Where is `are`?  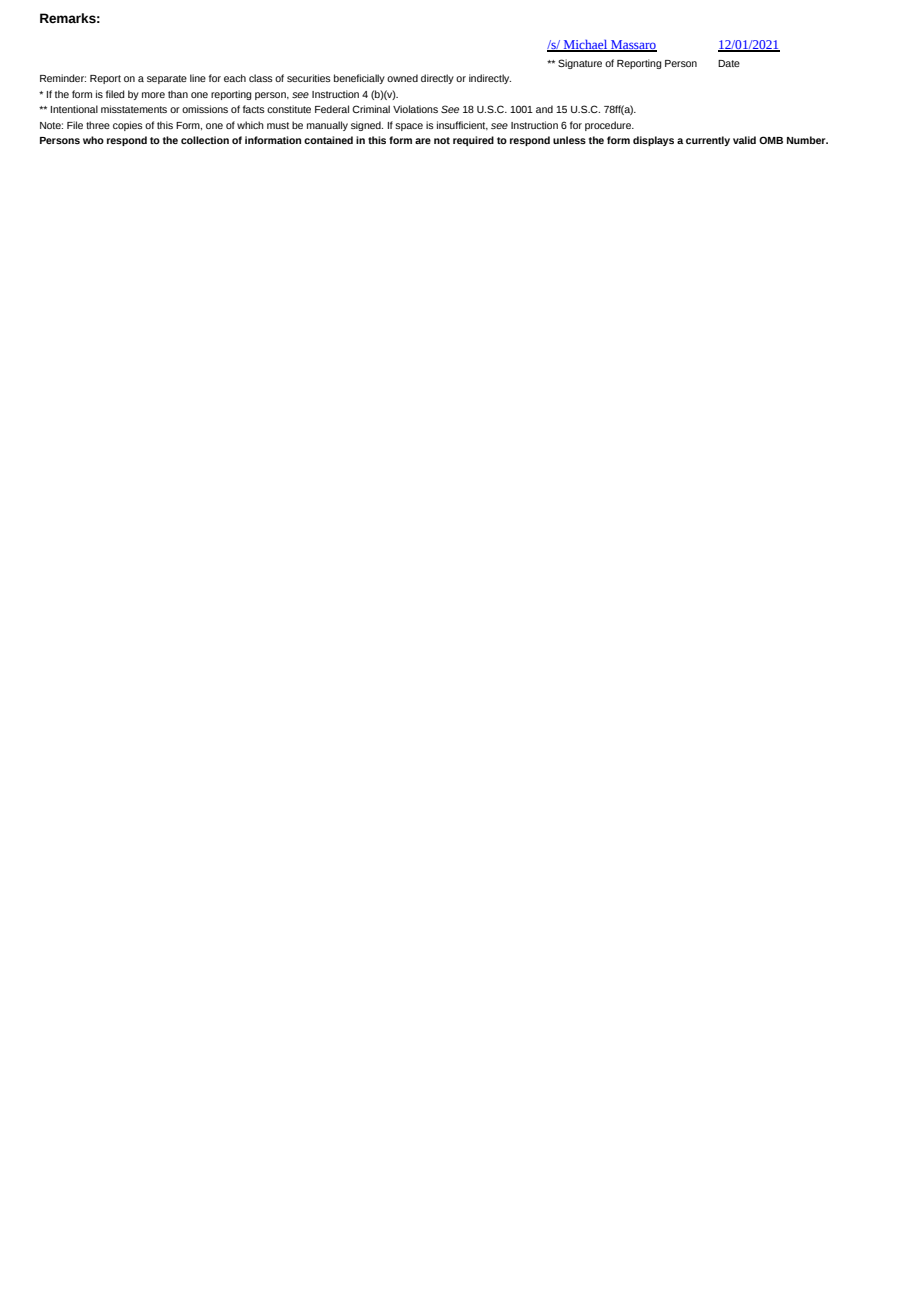
are is located at coordinates (423, 141).
